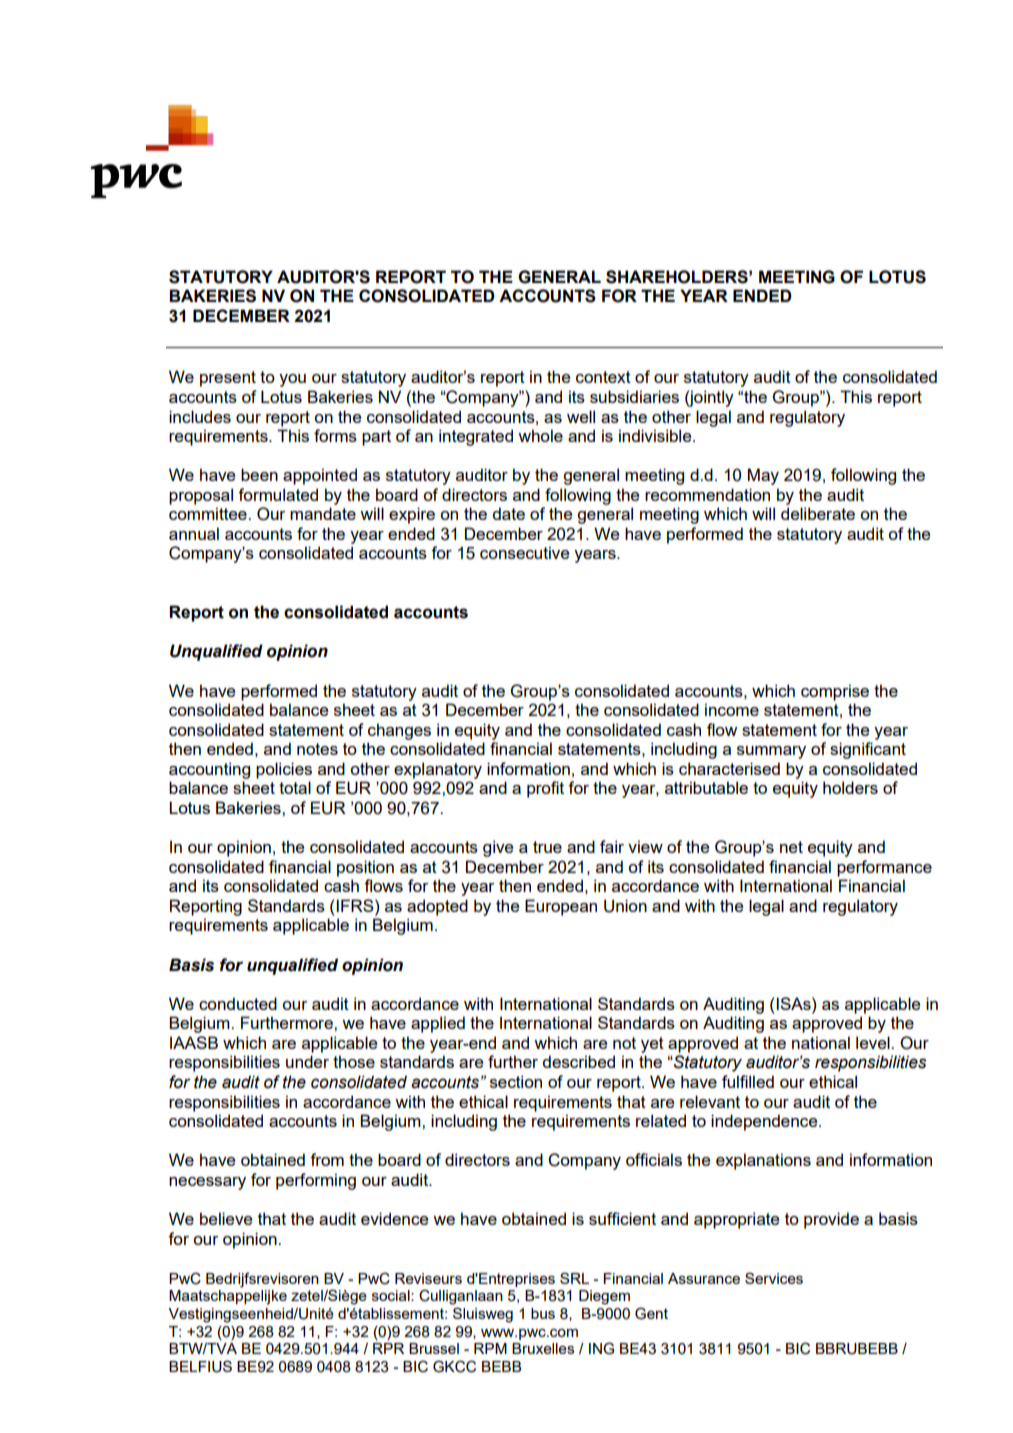 This screenshot has width=1013, height=1433. What do you see at coordinates (284, 770) in the screenshot?
I see `policies` at bounding box center [284, 770].
